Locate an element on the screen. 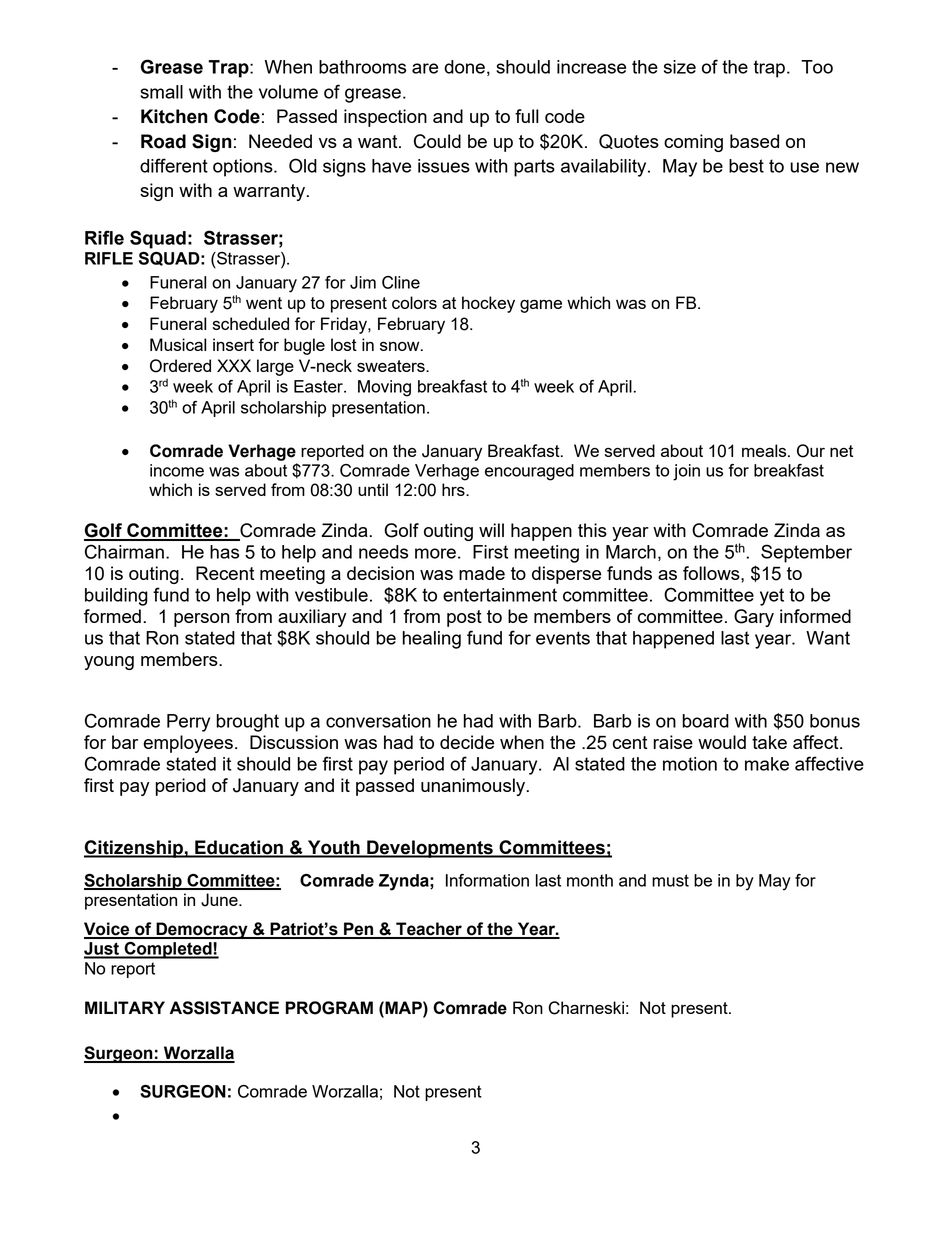  must is located at coordinates (670, 880).
